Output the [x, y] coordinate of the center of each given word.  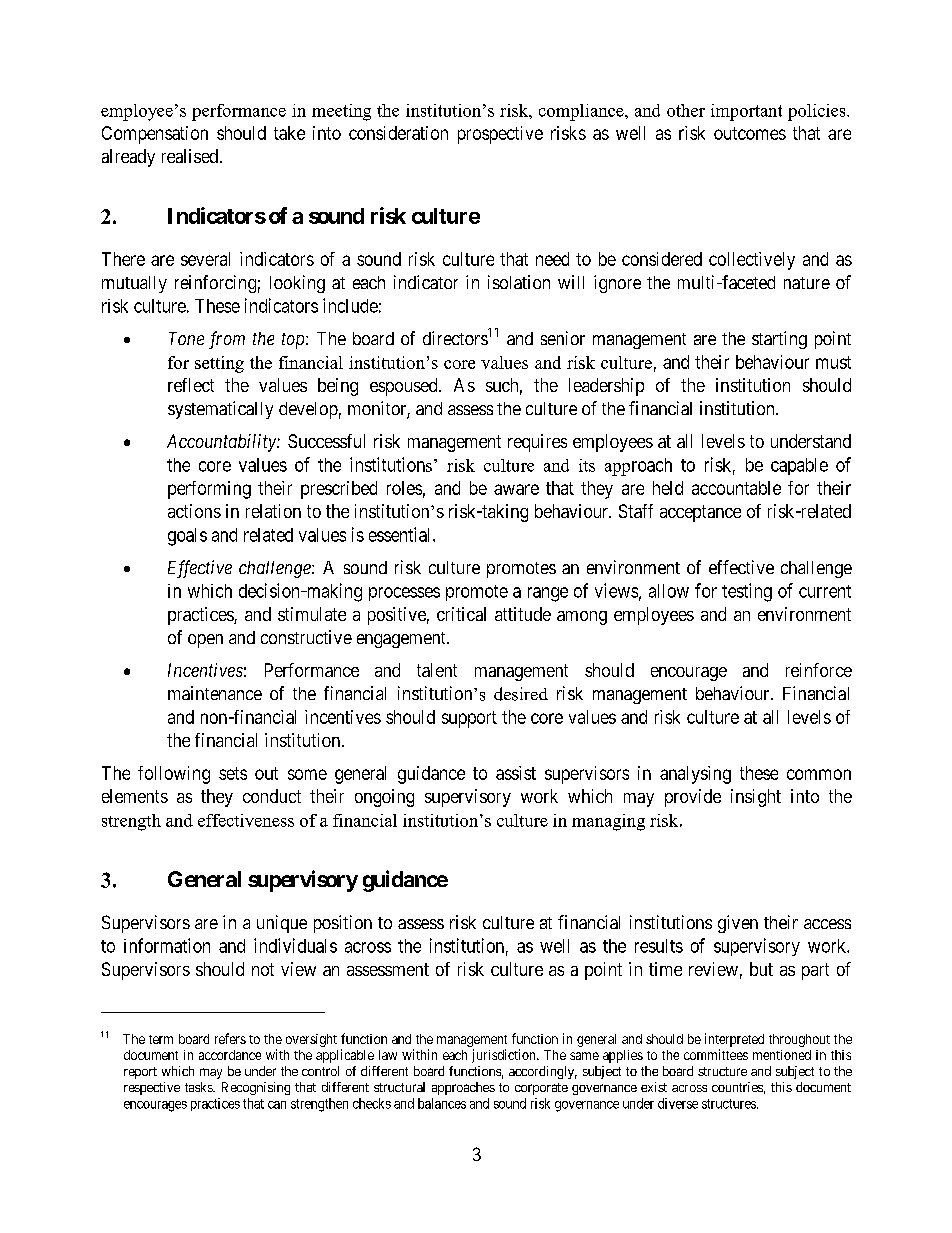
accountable [736, 488]
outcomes [750, 133]
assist [516, 773]
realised [190, 156]
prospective [500, 135]
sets [233, 773]
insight [756, 798]
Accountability [222, 443]
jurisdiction [505, 1056]
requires [537, 443]
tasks [199, 1087]
